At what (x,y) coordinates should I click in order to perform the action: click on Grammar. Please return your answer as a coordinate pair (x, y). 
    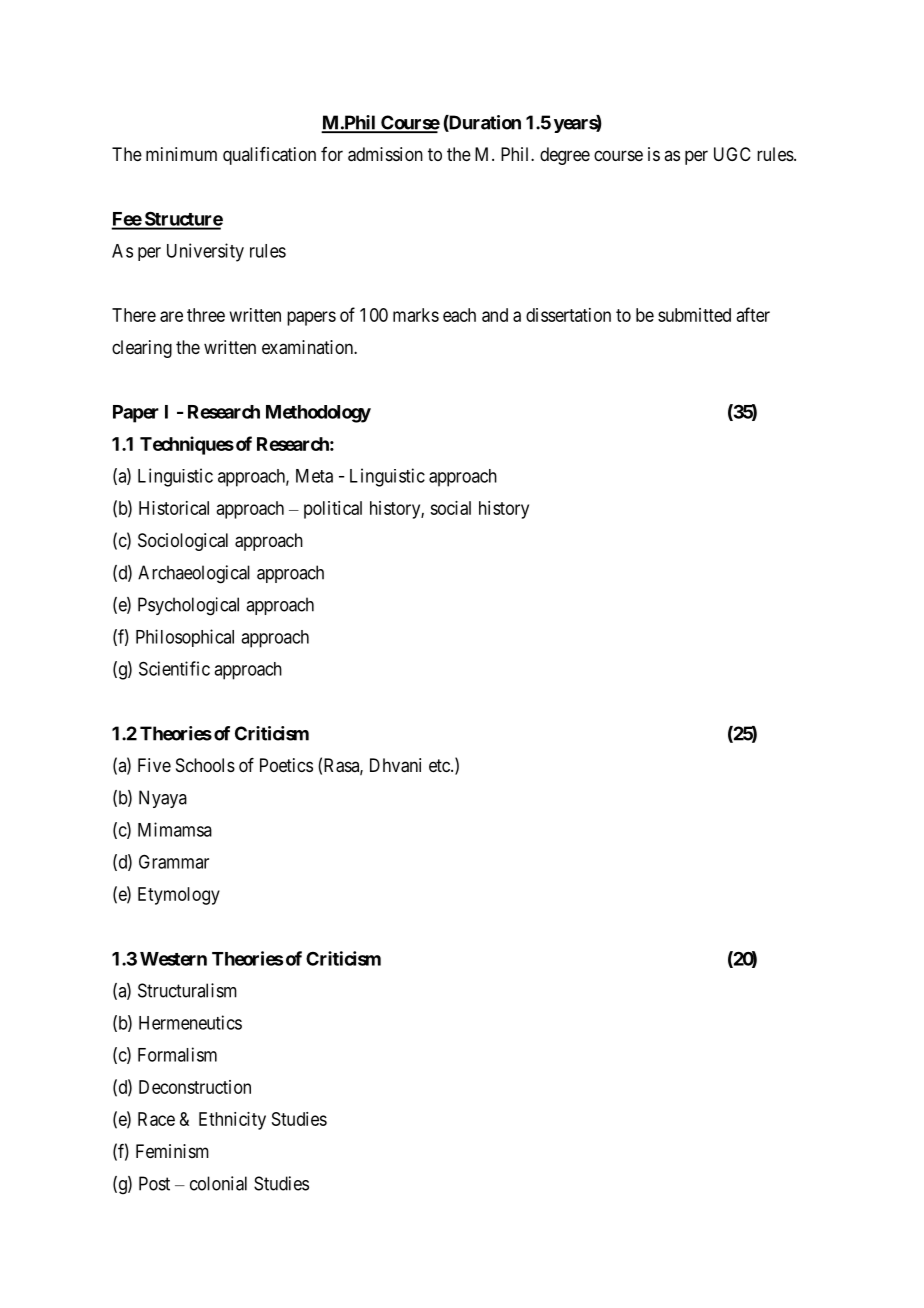
    Looking at the image, I should click on (174, 861).
